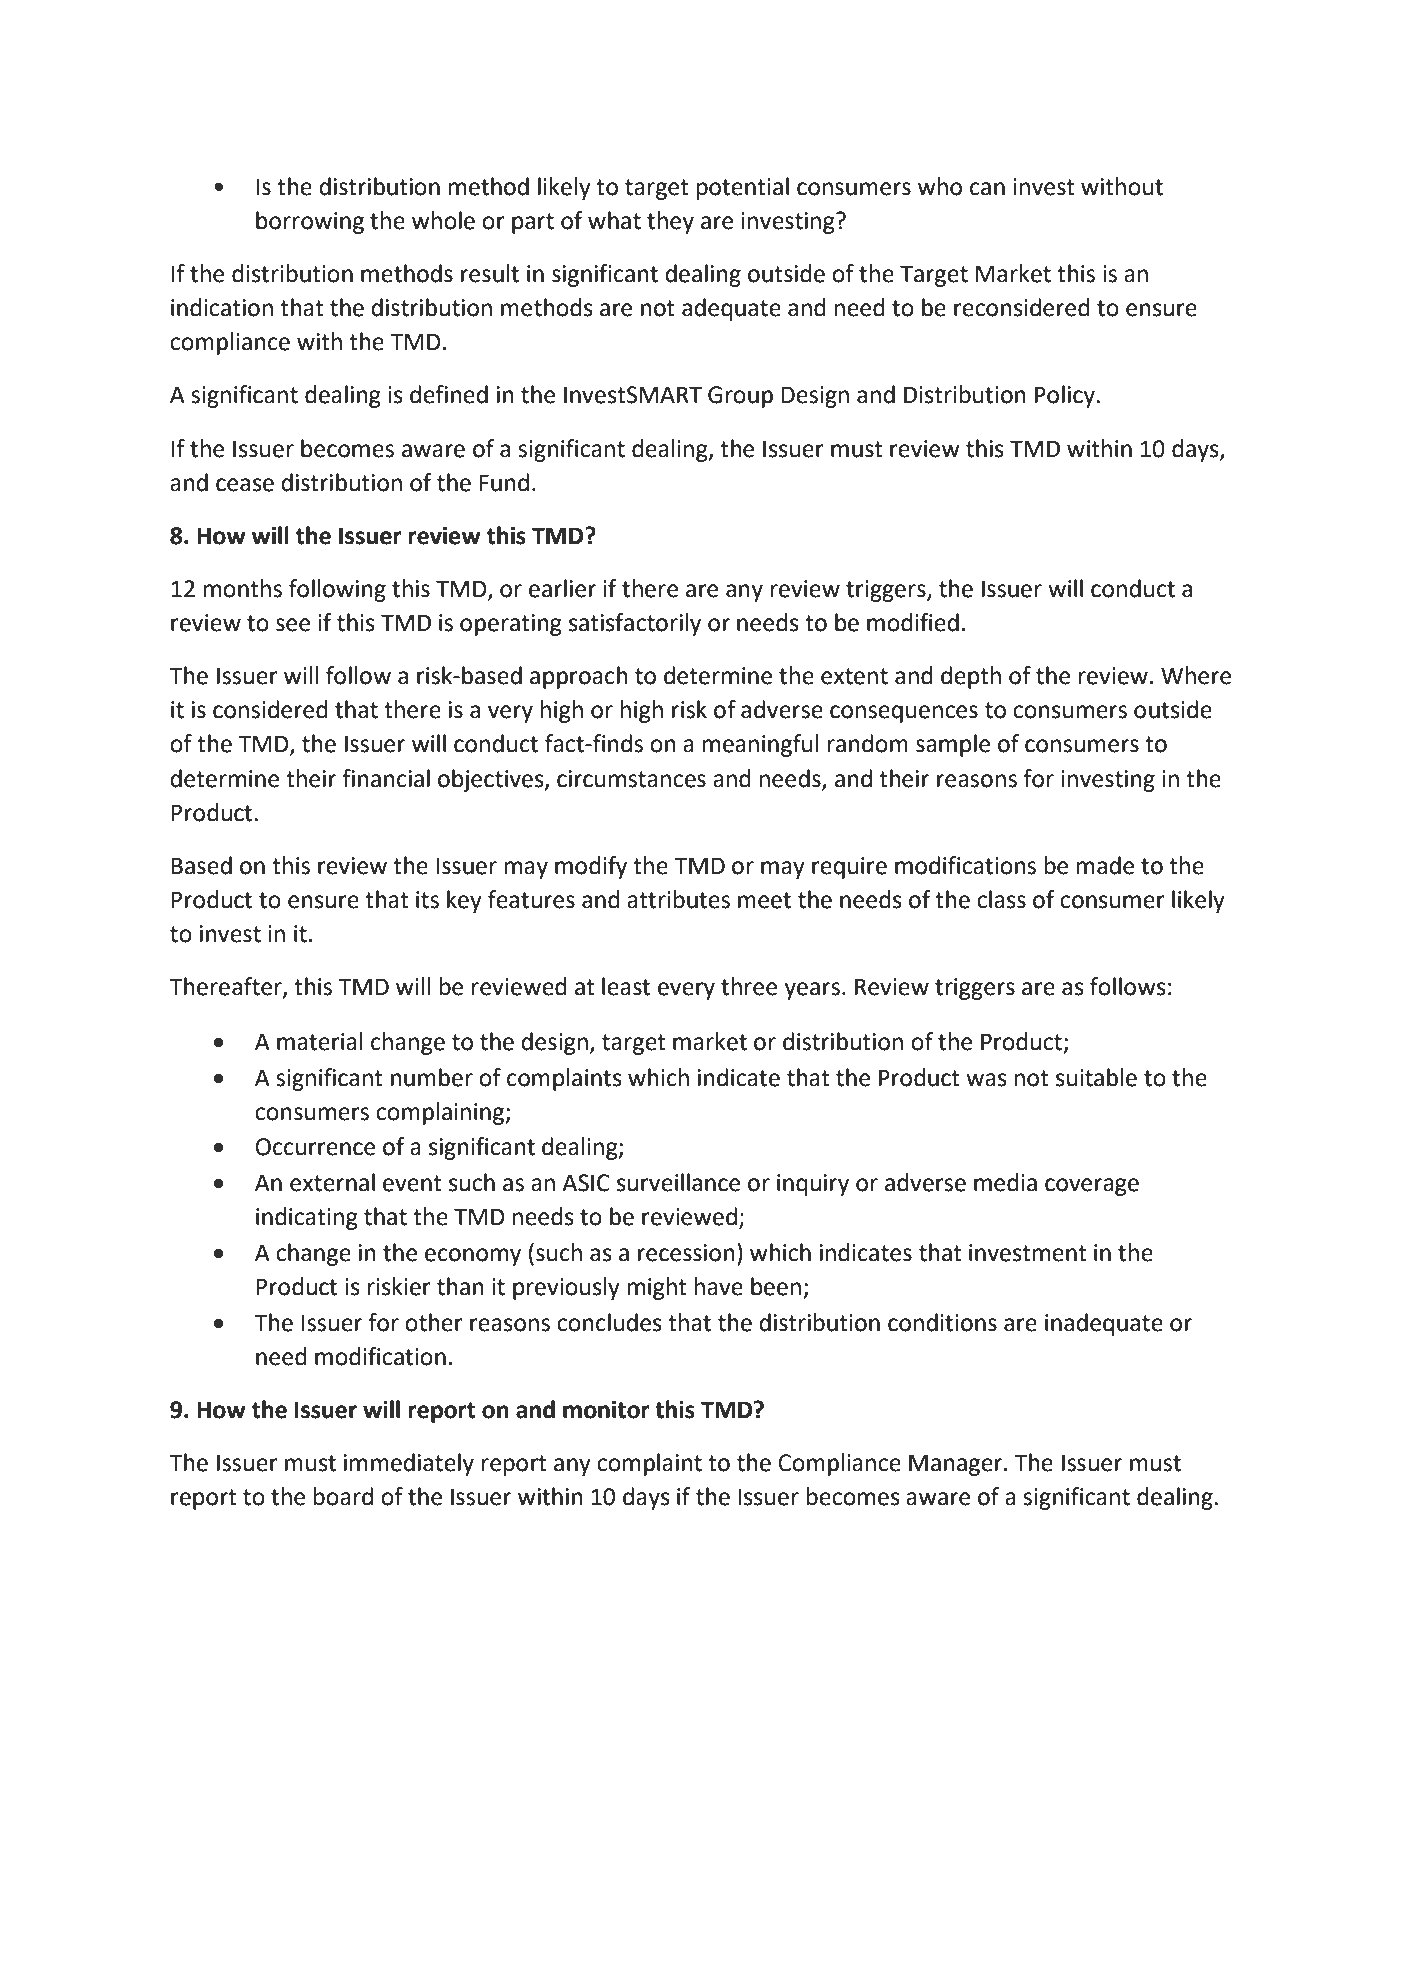  What do you see at coordinates (1065, 396) in the screenshot?
I see `Policy` at bounding box center [1065, 396].
